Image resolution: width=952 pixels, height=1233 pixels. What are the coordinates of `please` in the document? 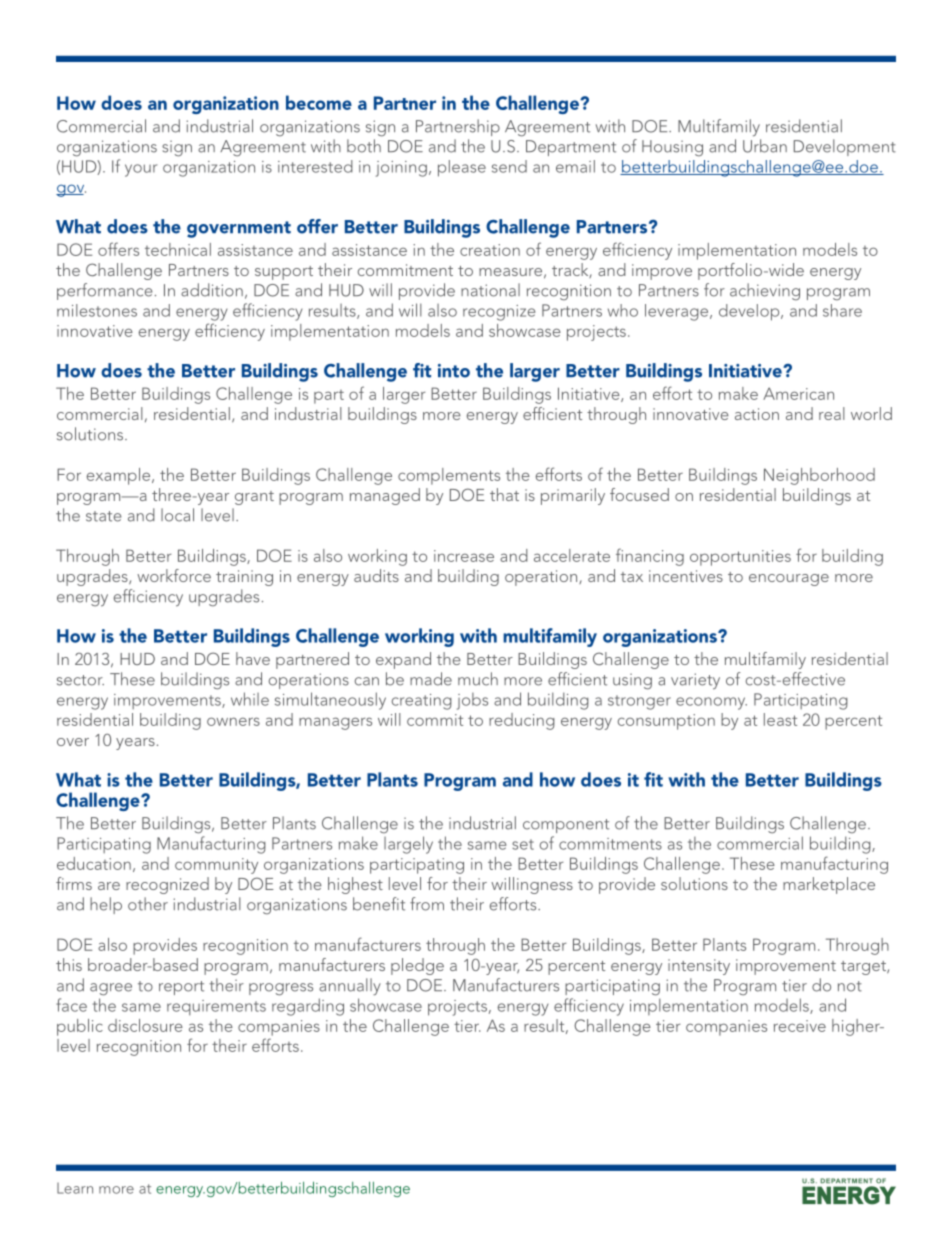 It's located at (462, 168).
